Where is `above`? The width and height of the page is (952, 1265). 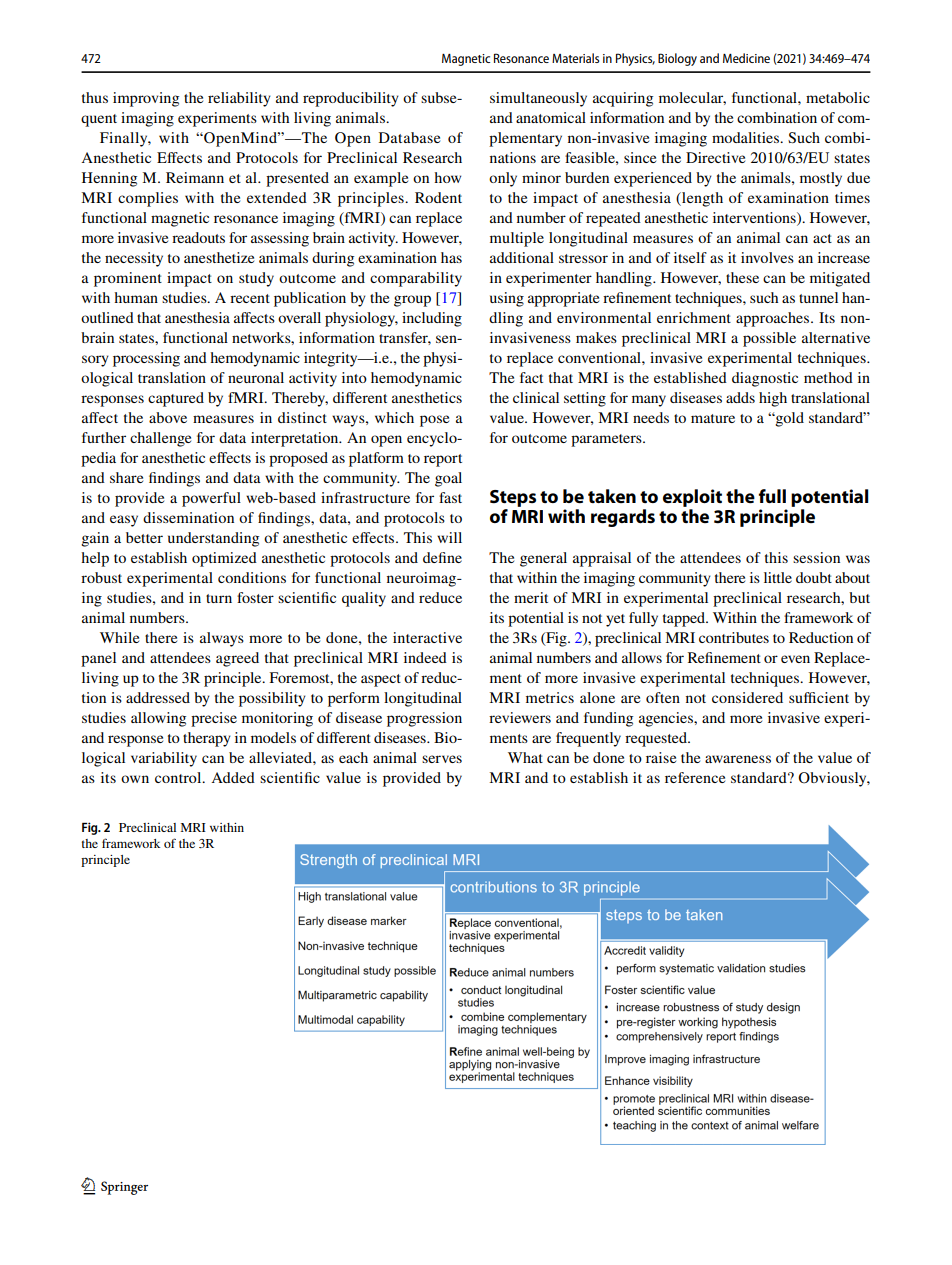
above is located at coordinates (168, 417).
